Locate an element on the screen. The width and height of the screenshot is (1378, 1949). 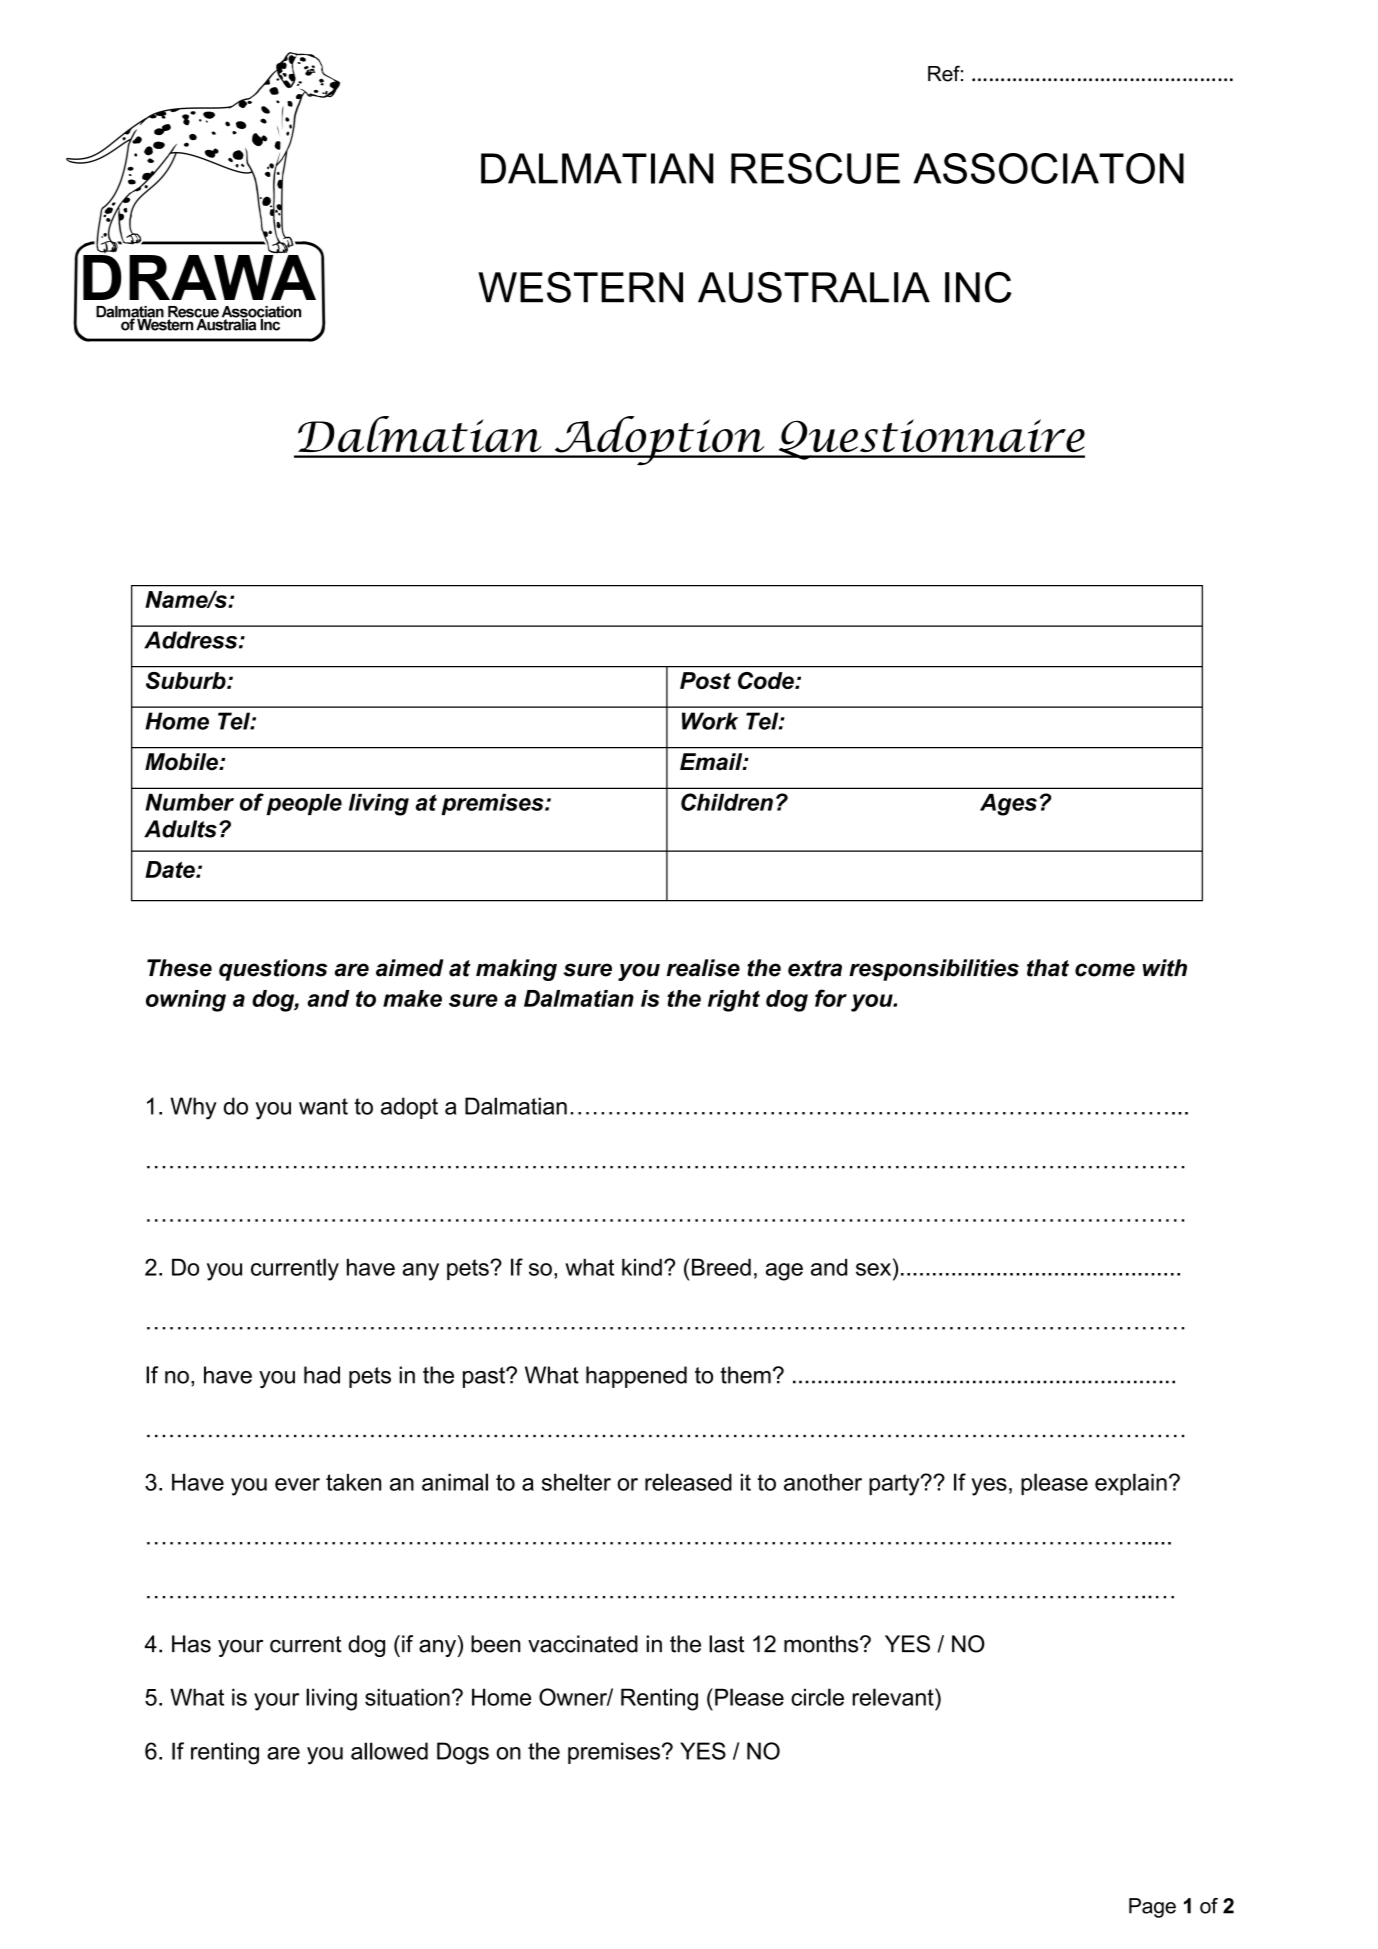
questions is located at coordinates (273, 970).
